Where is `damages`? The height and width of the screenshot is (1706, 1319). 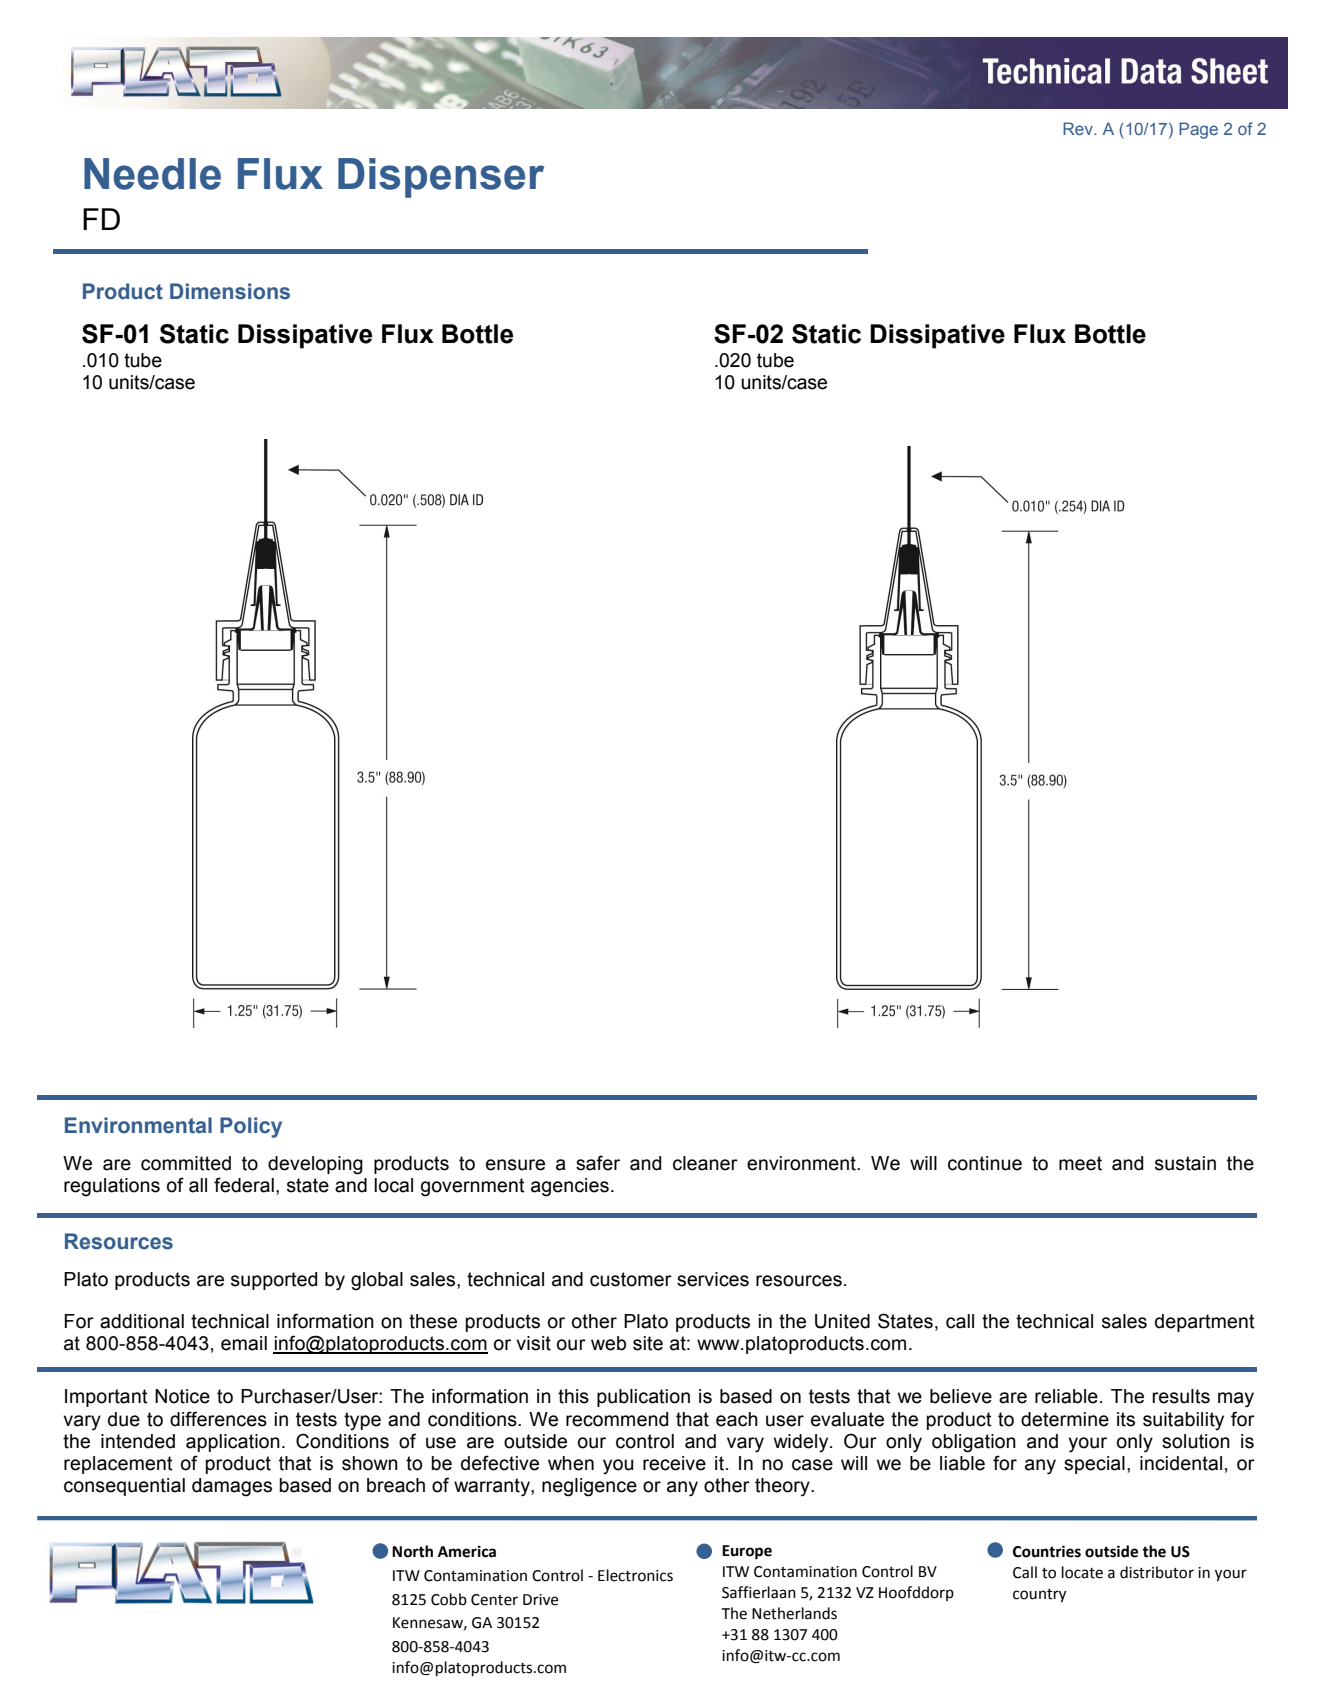
damages is located at coordinates (232, 1487).
